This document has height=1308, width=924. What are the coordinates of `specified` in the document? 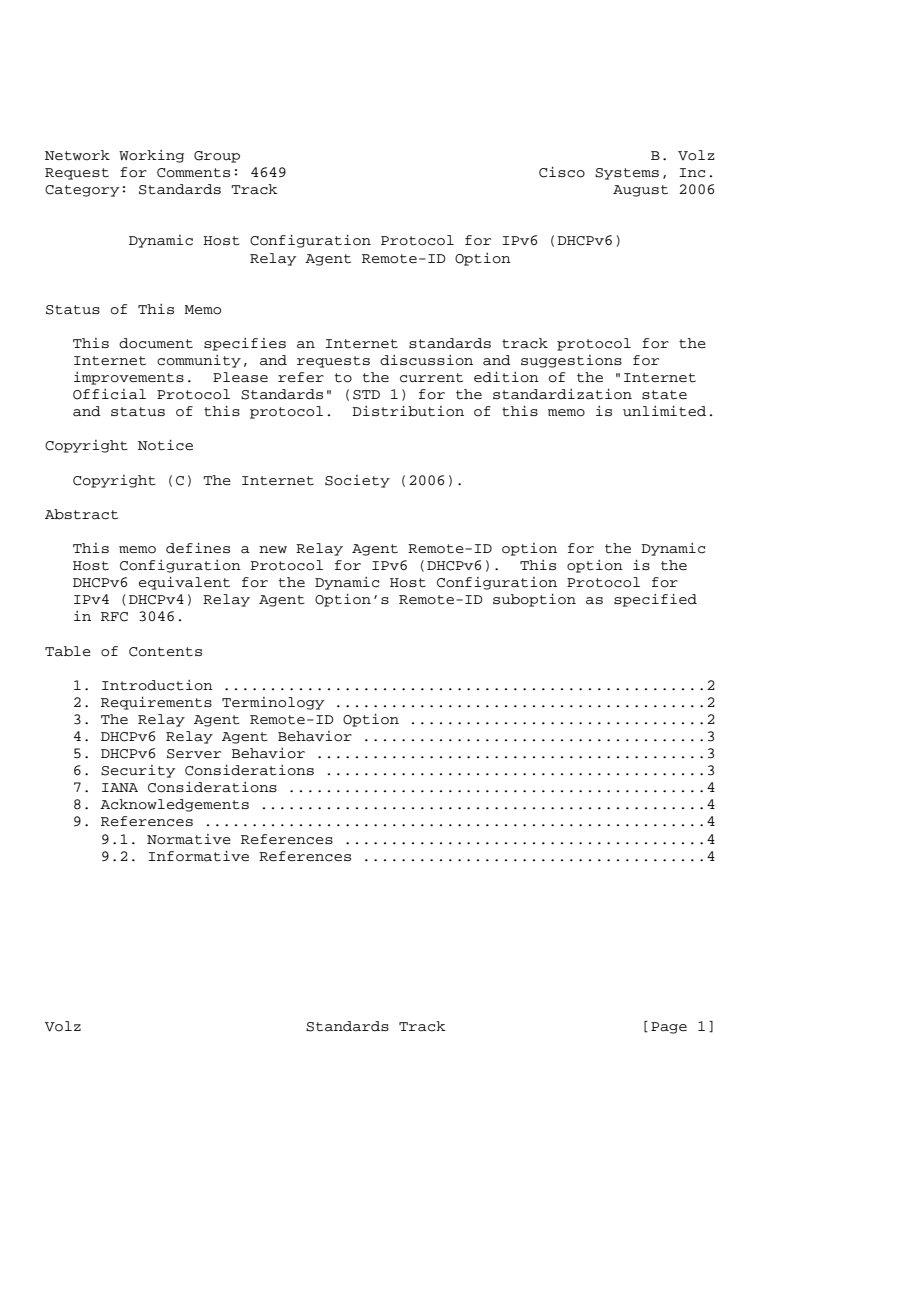 It's located at (655, 600).
